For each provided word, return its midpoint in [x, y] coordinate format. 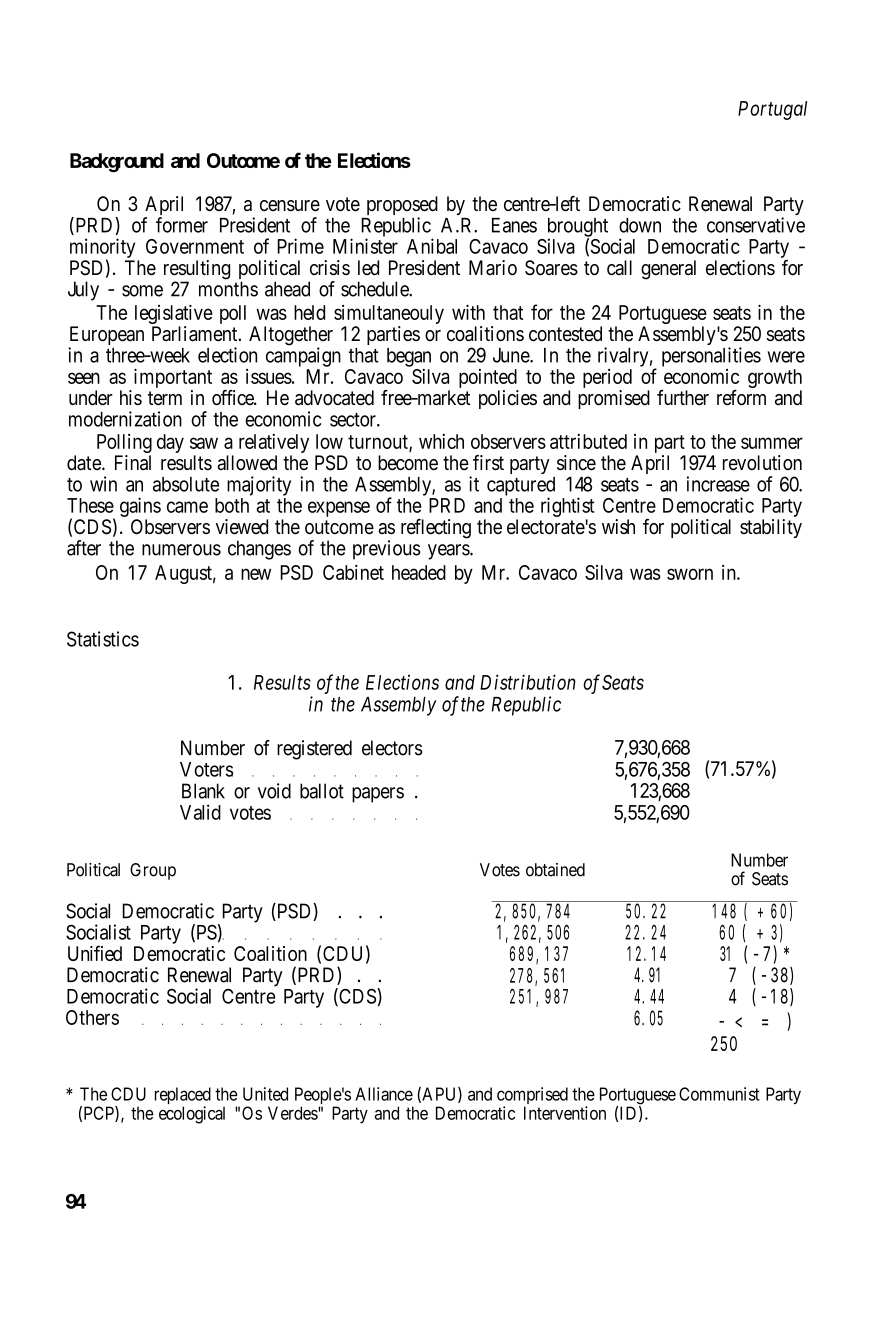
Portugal [772, 110]
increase [718, 484]
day [170, 443]
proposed [402, 207]
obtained [555, 870]
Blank [203, 791]
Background [117, 162]
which [441, 441]
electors [392, 748]
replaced [183, 1097]
